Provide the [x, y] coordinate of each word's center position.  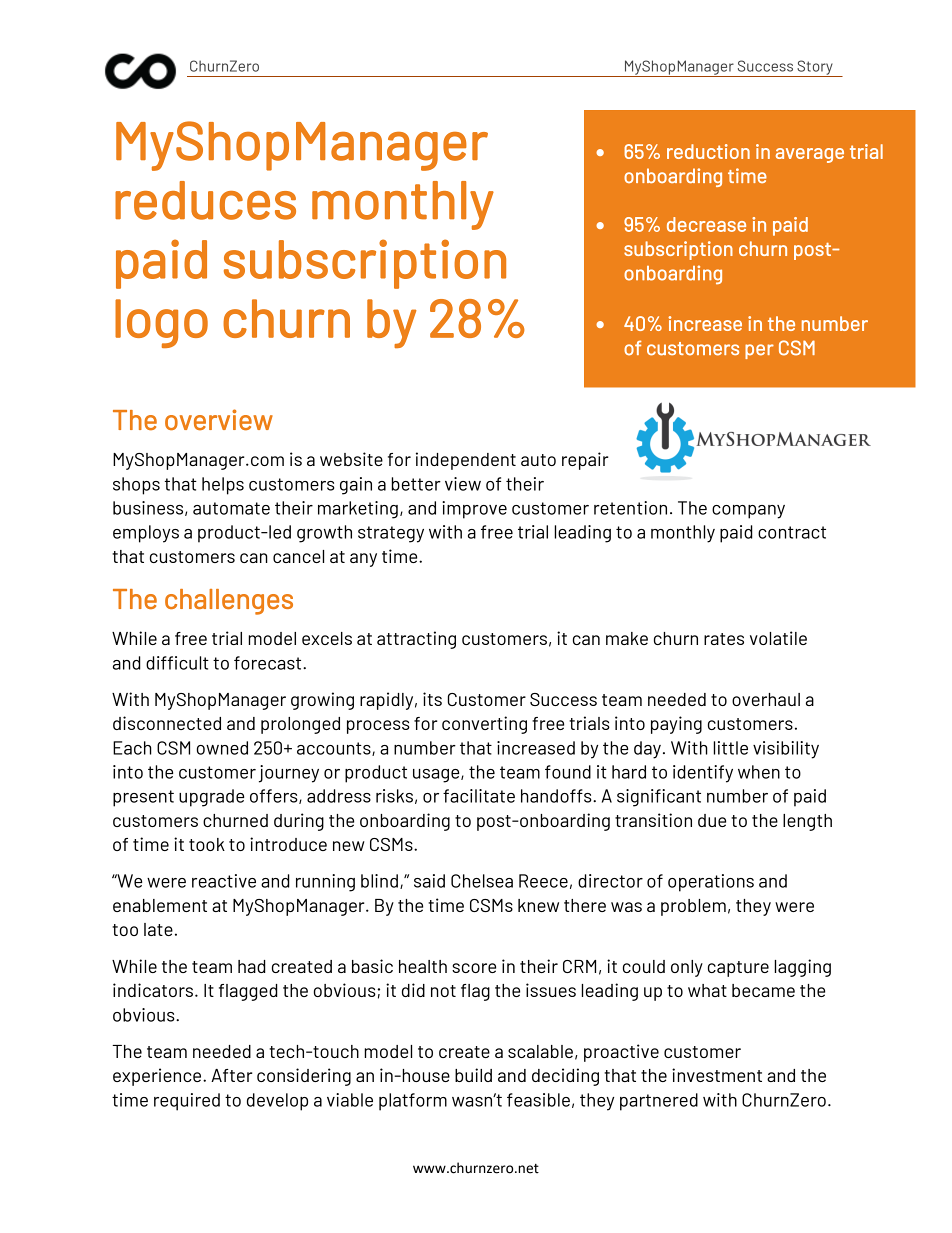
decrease [706, 224]
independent [466, 461]
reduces [205, 200]
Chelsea [482, 881]
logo [161, 323]
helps [223, 486]
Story [815, 68]
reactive [224, 881]
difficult [177, 663]
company [748, 512]
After [232, 1075]
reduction [708, 151]
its [432, 699]
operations [711, 883]
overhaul [766, 699]
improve [474, 510]
